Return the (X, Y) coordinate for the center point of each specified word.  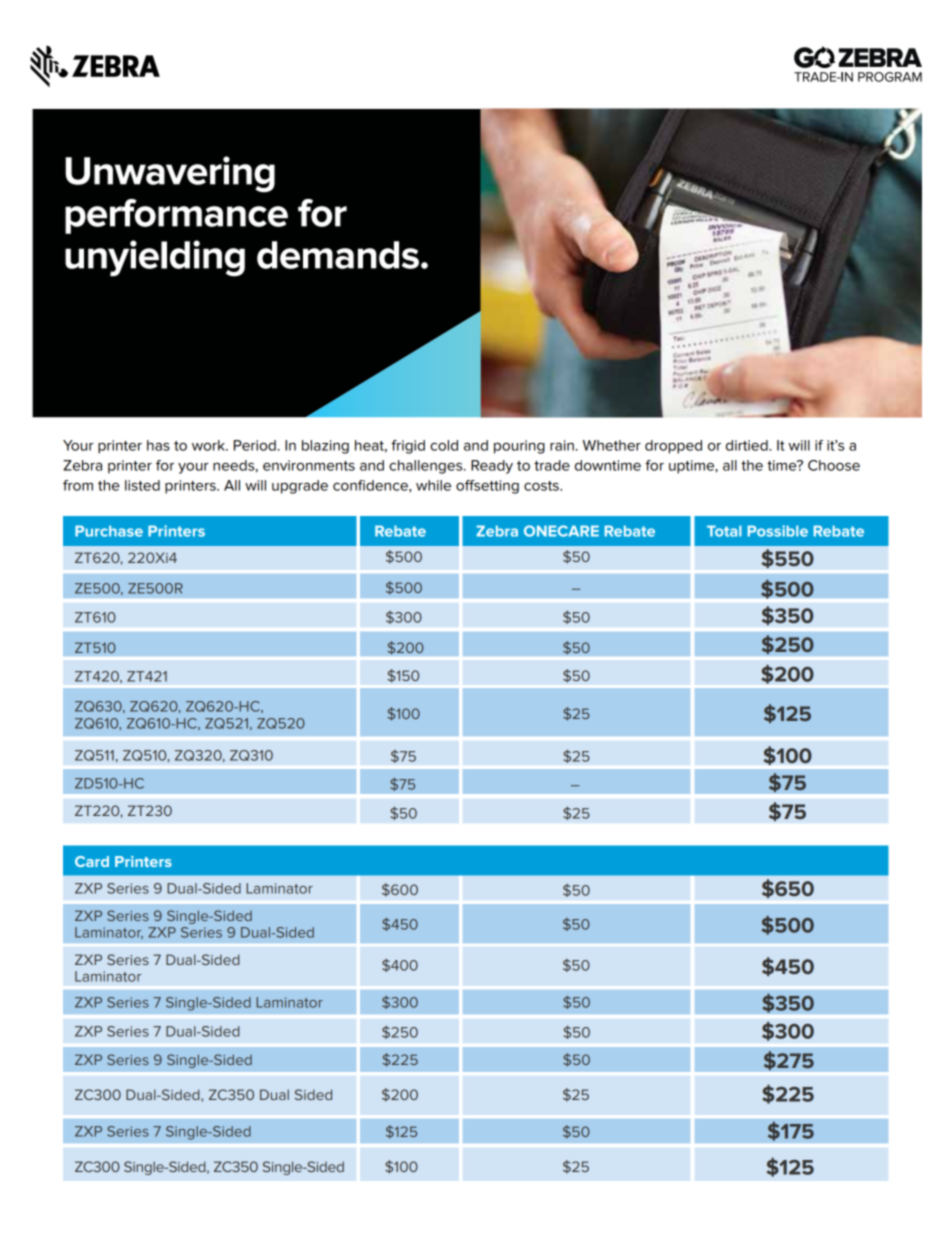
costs (542, 486)
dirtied (748, 445)
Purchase (109, 531)
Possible (778, 531)
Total (724, 531)
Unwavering (170, 174)
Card (92, 861)
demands (338, 255)
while (433, 485)
